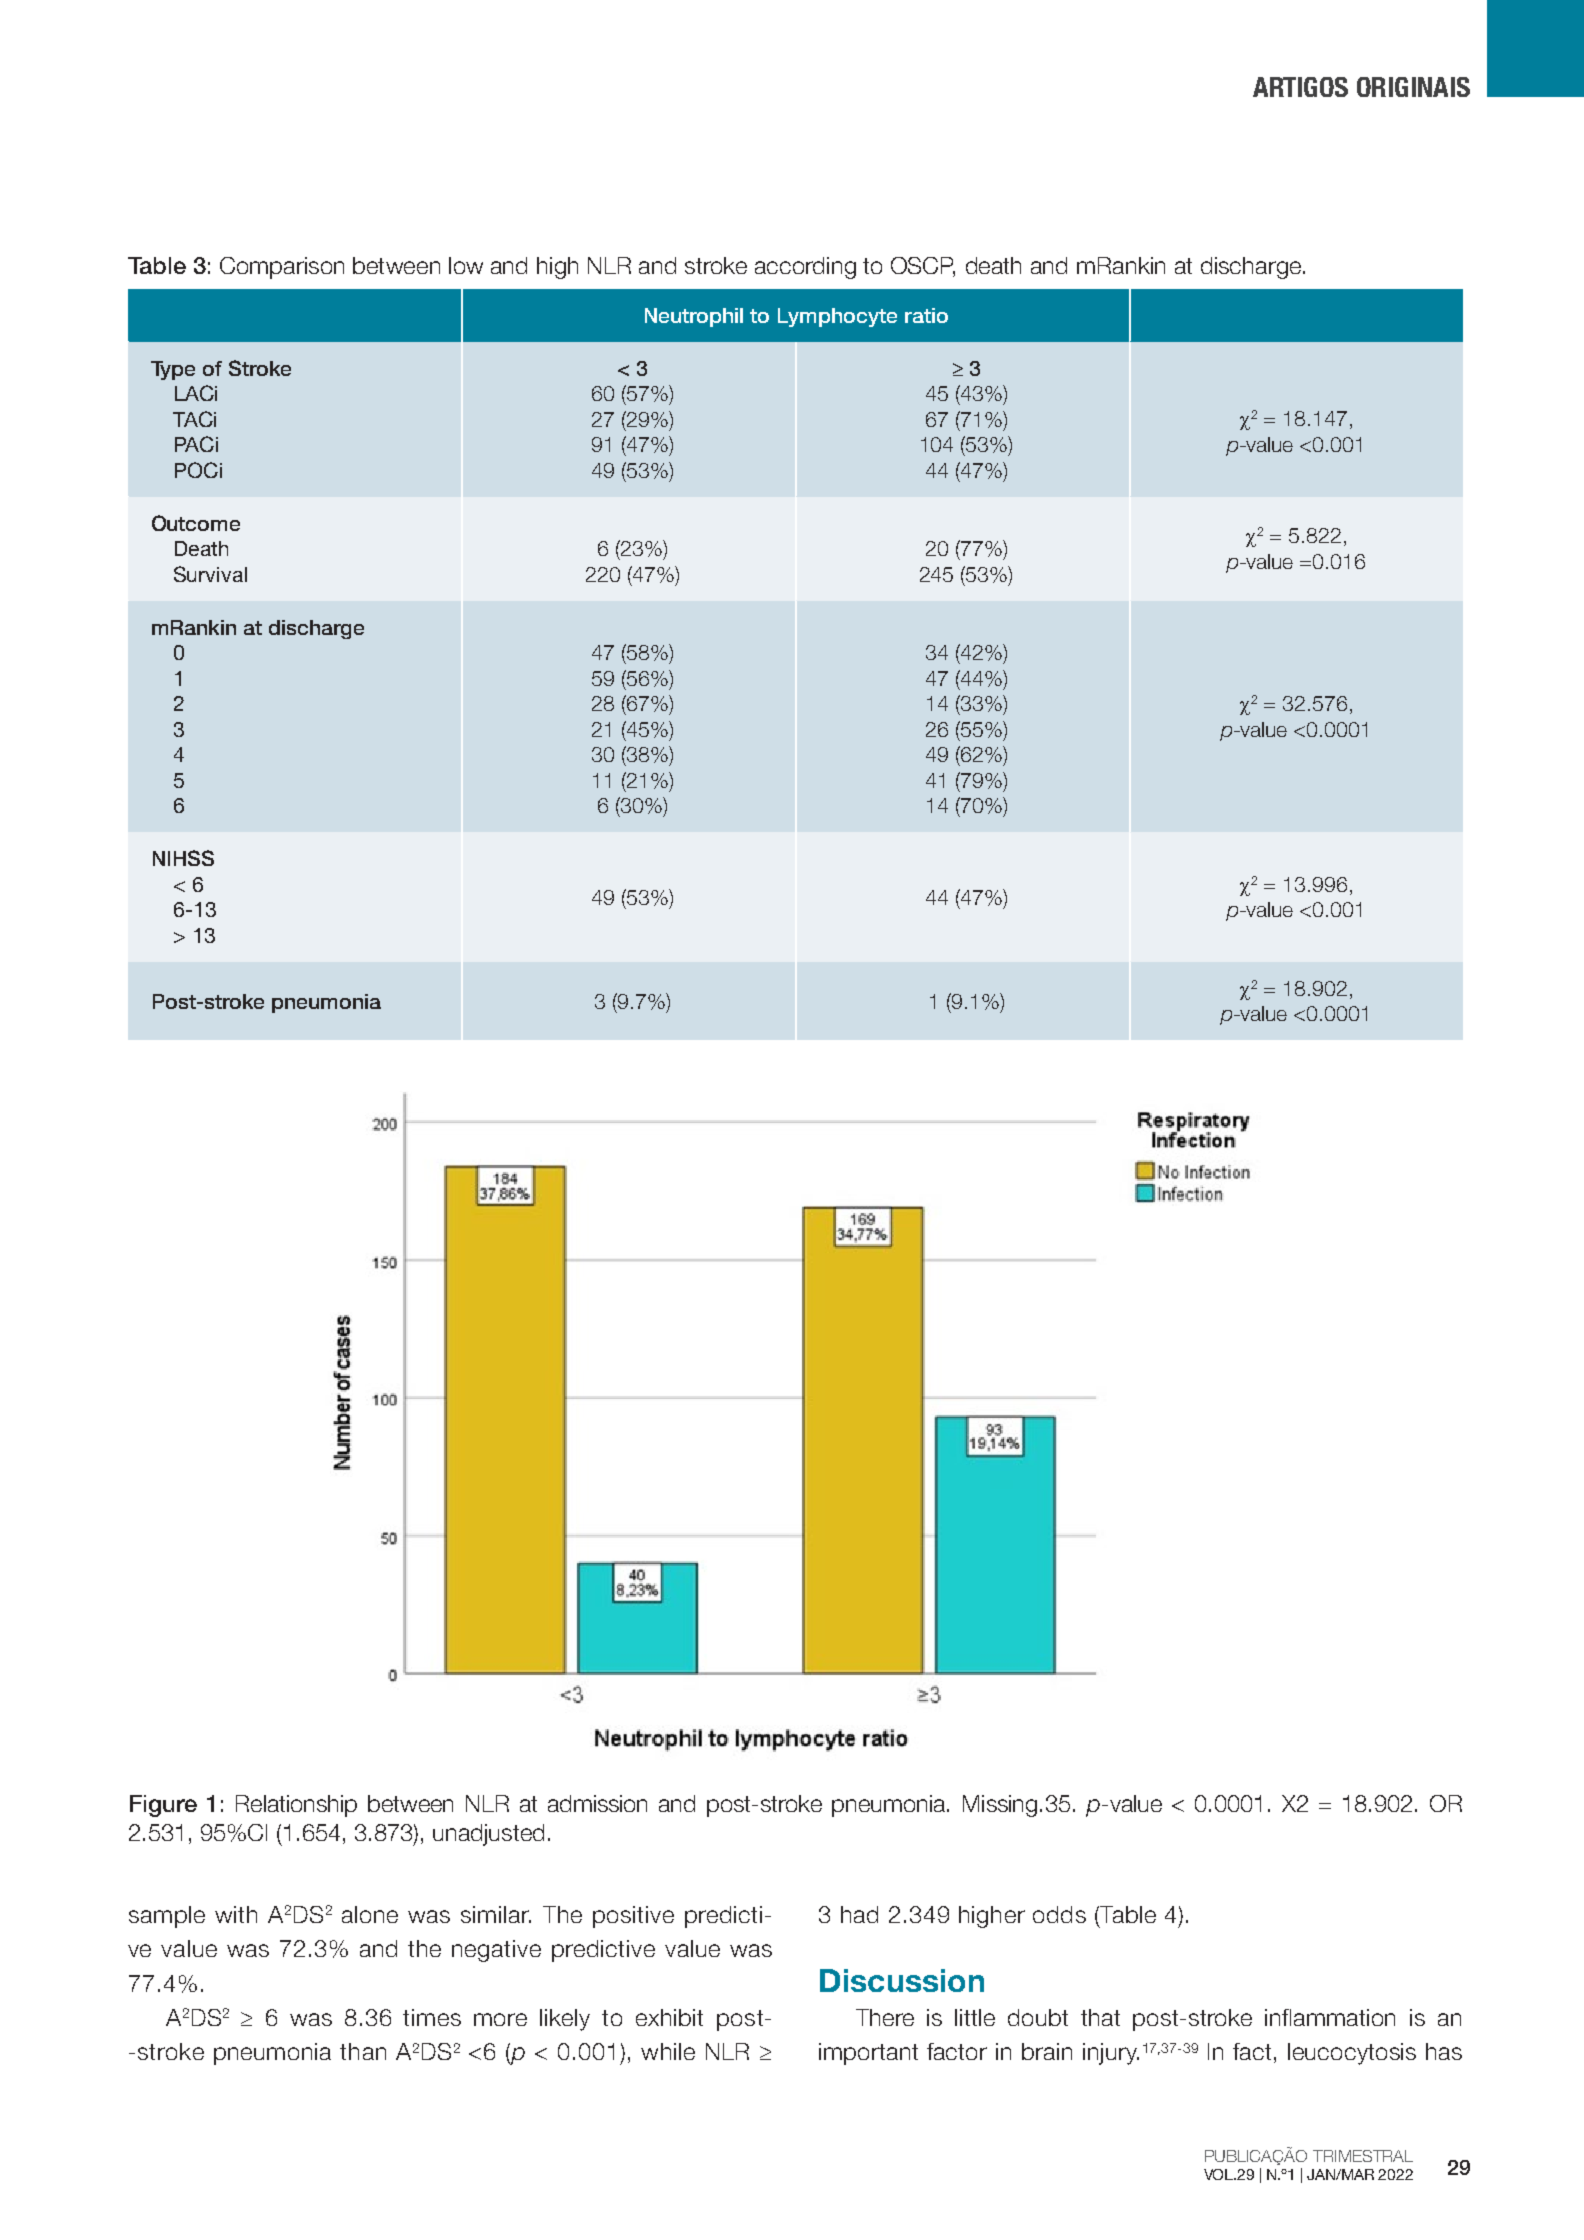 This screenshot has height=2240, width=1584. What do you see at coordinates (1330, 2017) in the screenshot?
I see `inflammation` at bounding box center [1330, 2017].
